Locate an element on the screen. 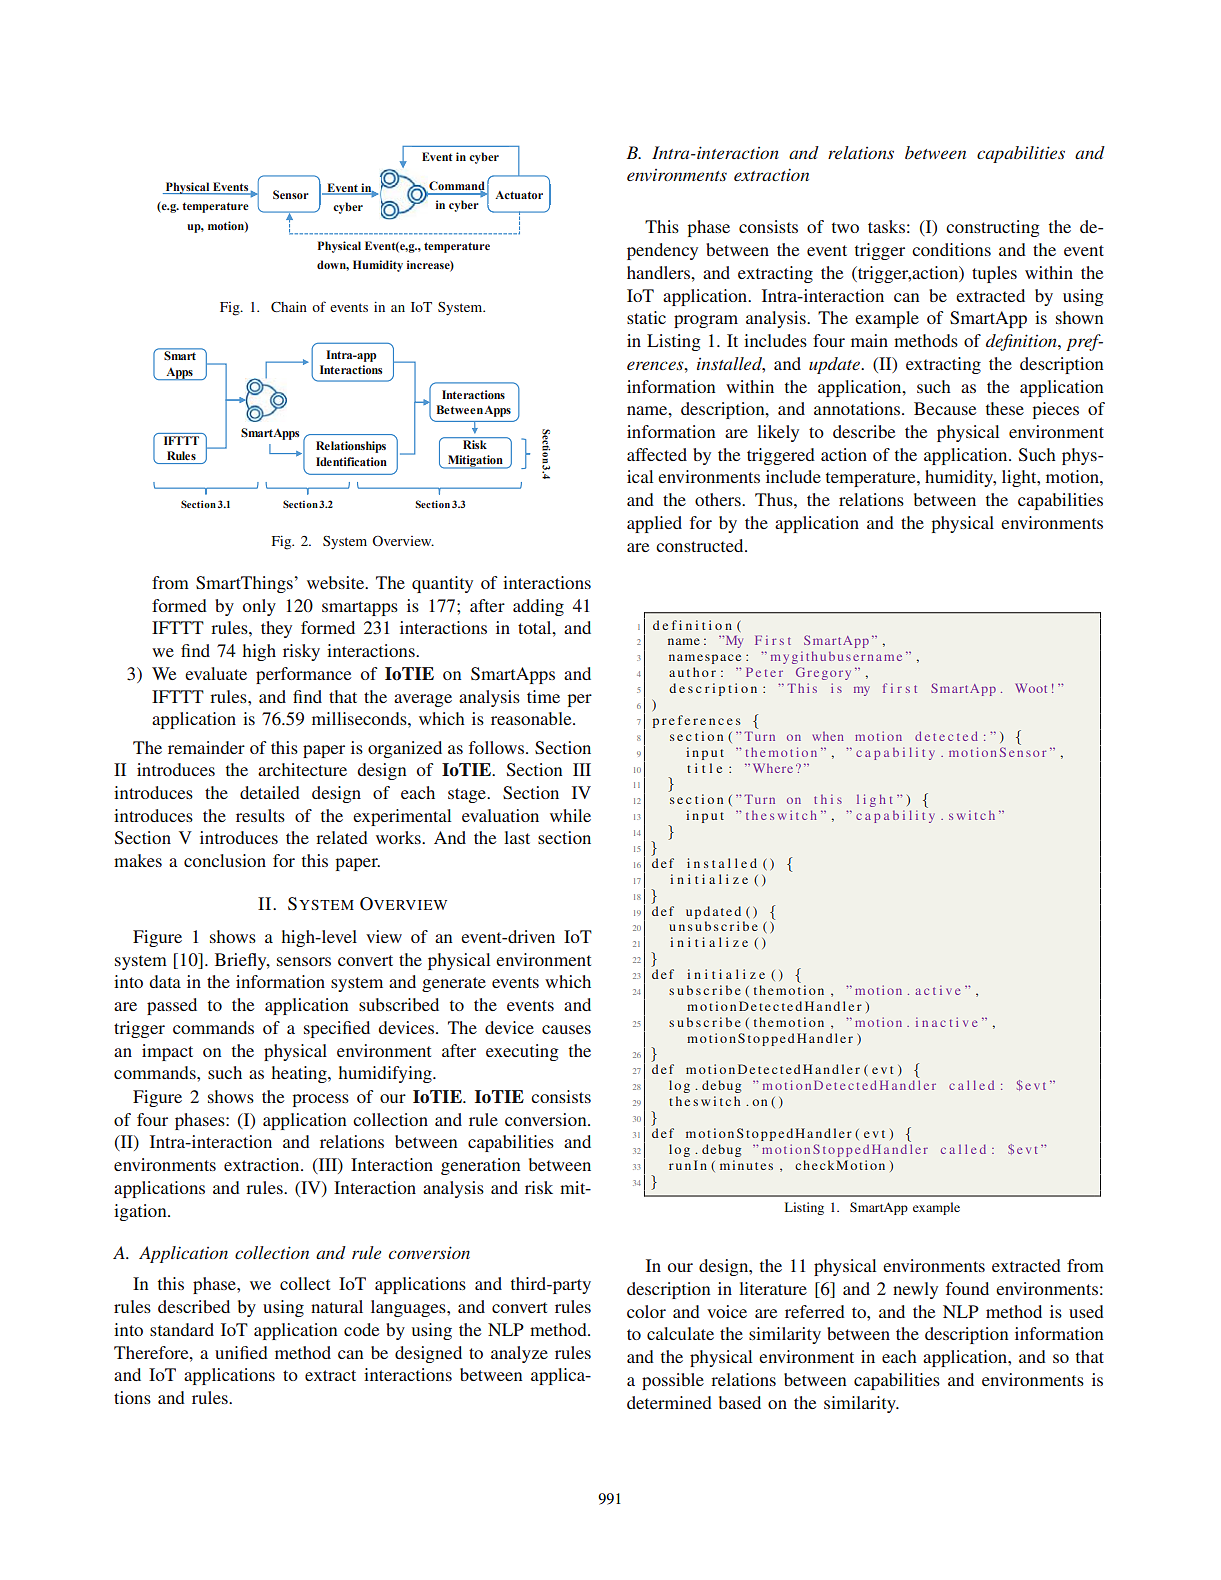  they is located at coordinates (276, 629).
